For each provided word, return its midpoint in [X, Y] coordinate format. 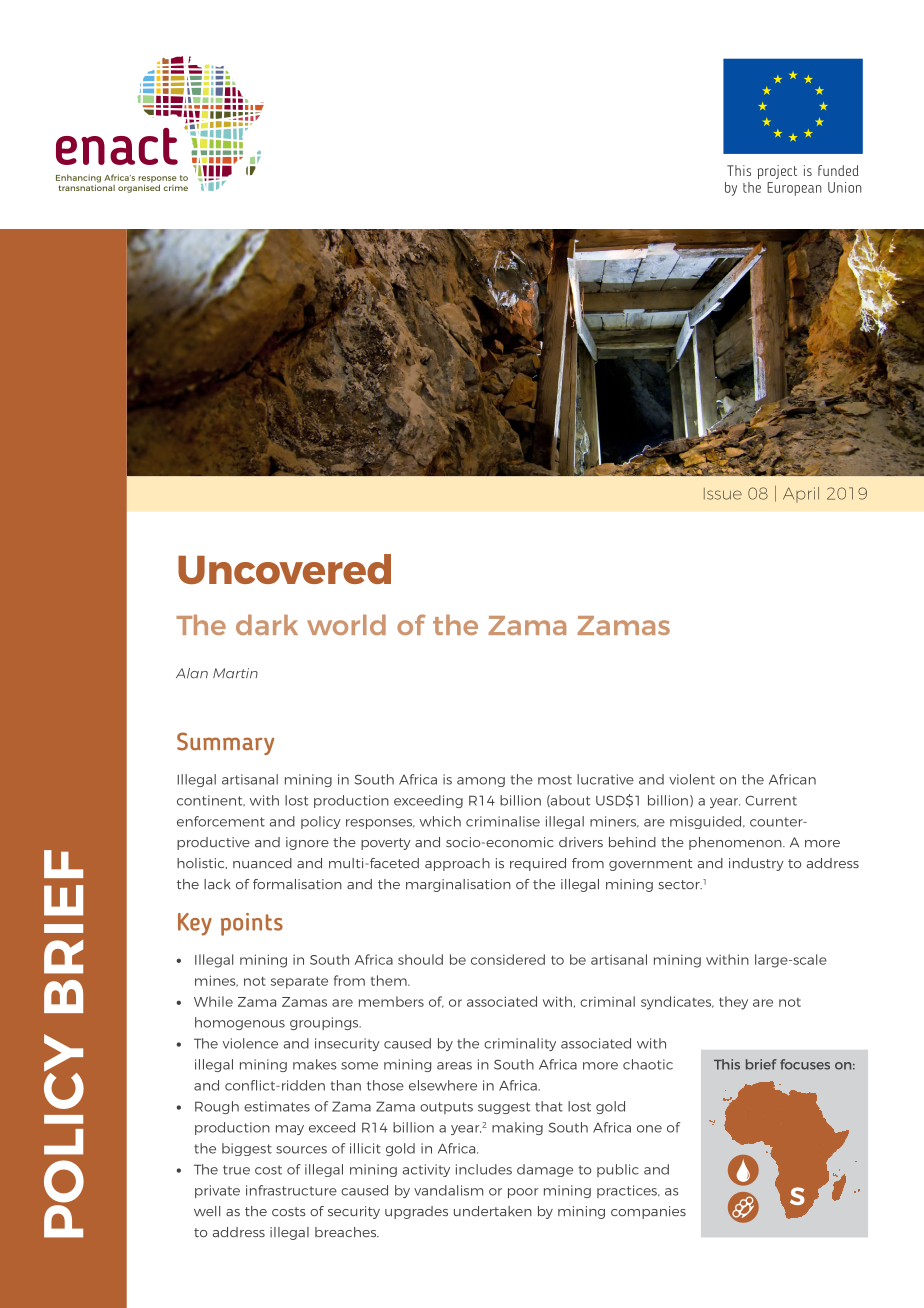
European [794, 189]
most [555, 780]
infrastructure [291, 1190]
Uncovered [284, 569]
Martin [235, 673]
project [777, 172]
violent [692, 779]
